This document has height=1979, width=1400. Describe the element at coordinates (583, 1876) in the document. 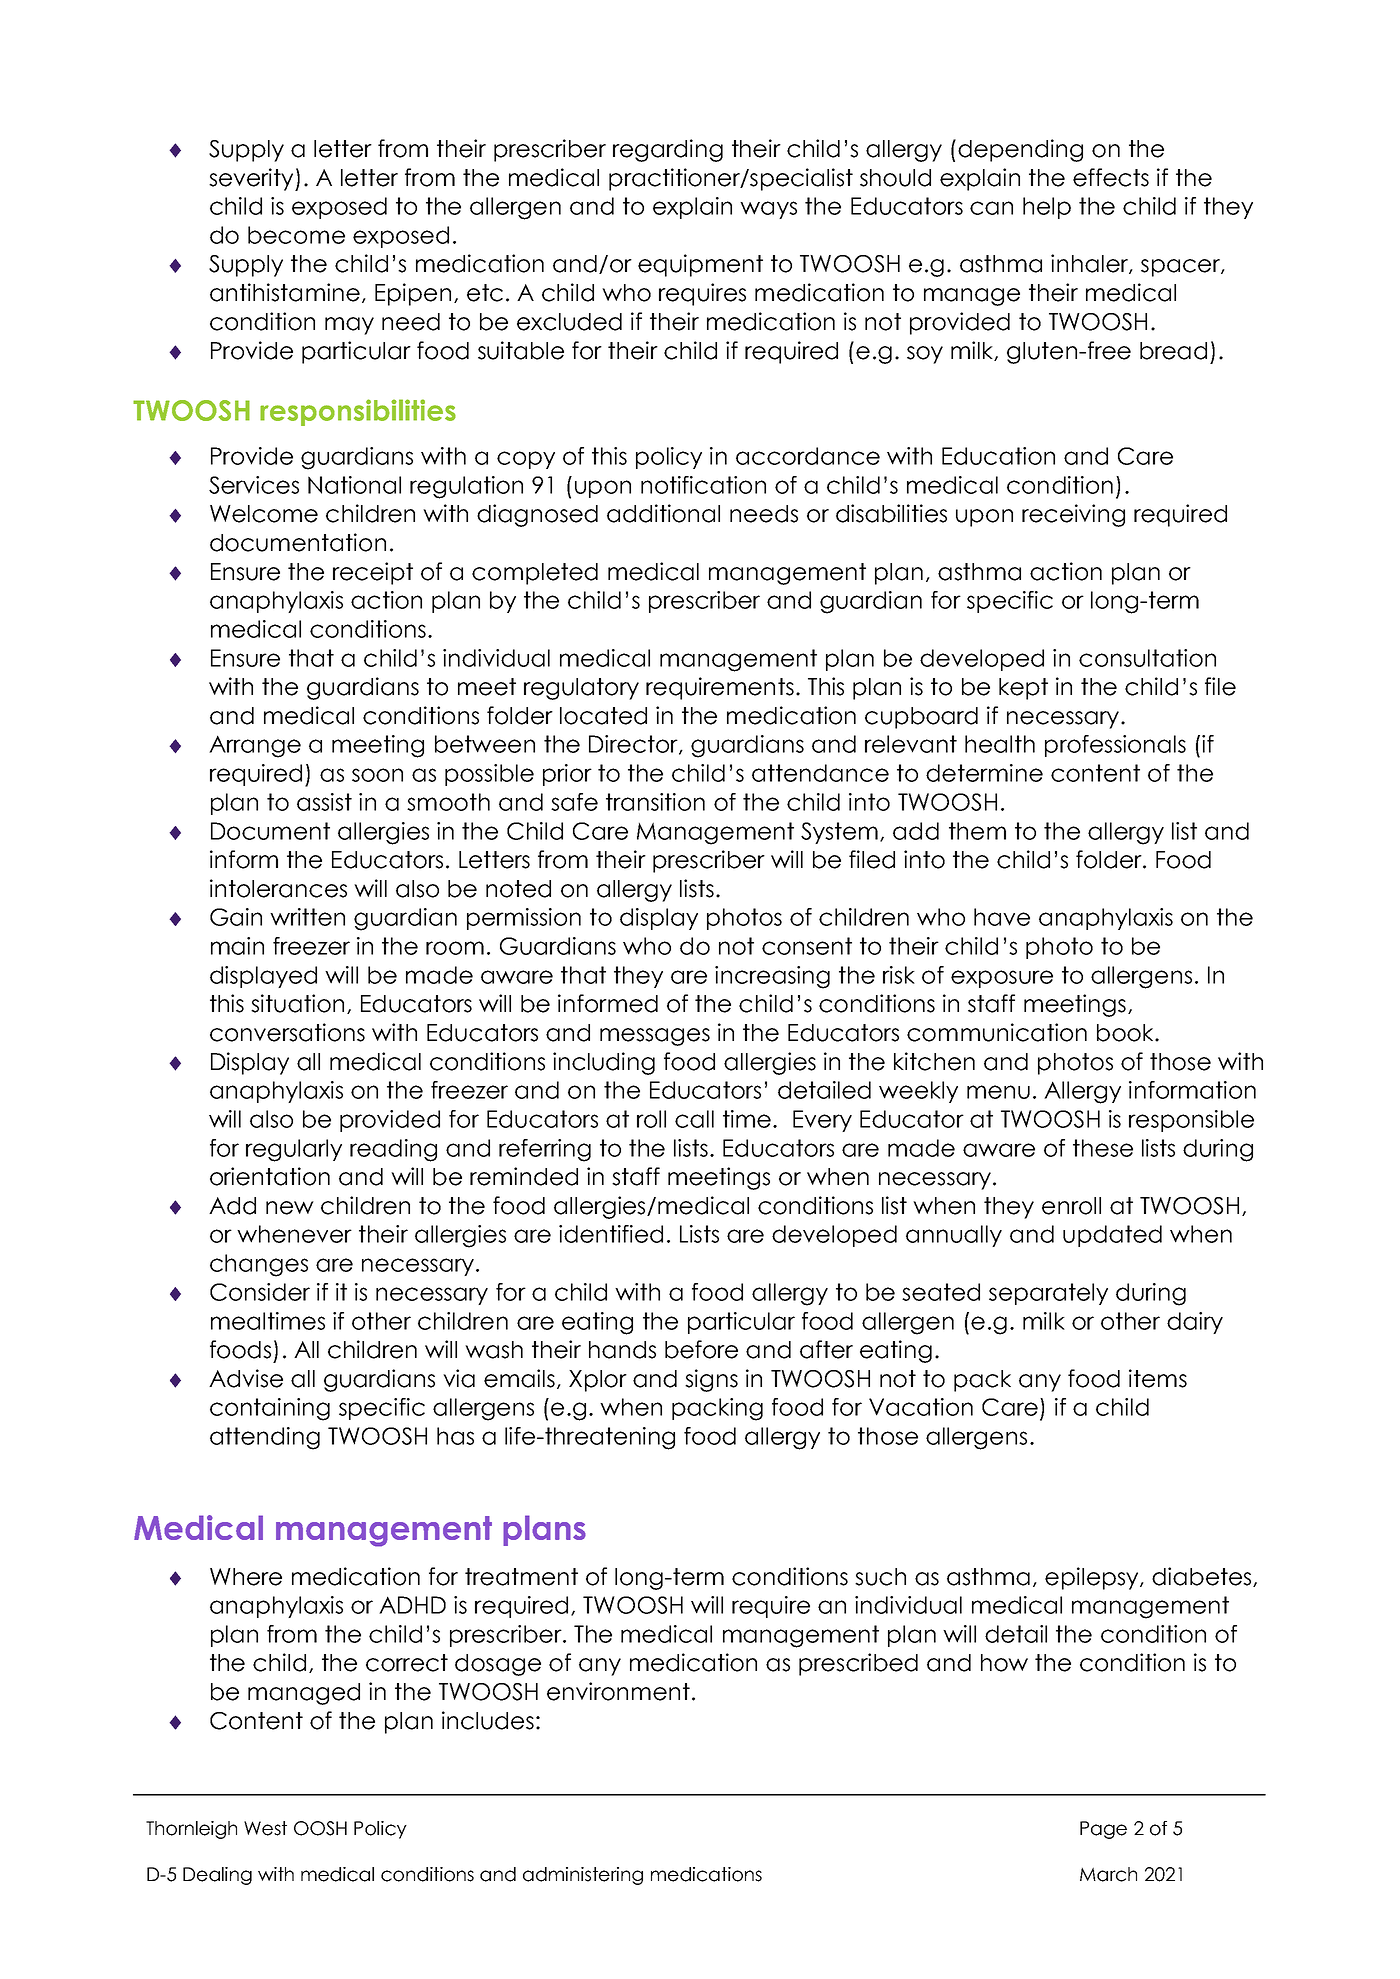

I see `administering` at that location.
